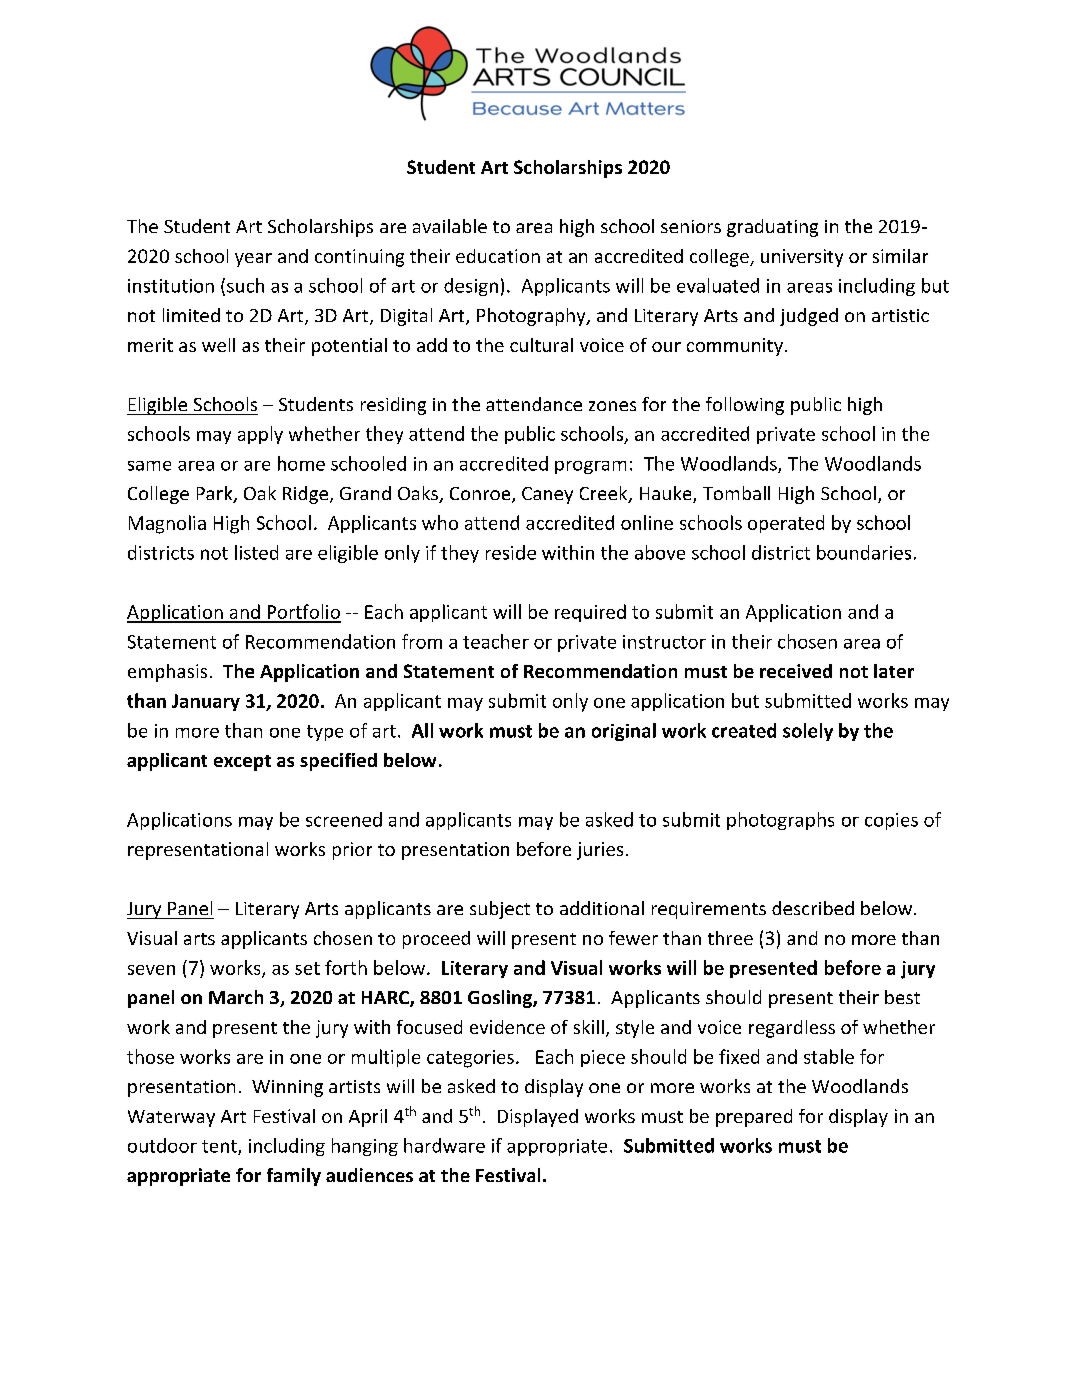  Describe the element at coordinates (206, 702) in the image. I see `January` at that location.
